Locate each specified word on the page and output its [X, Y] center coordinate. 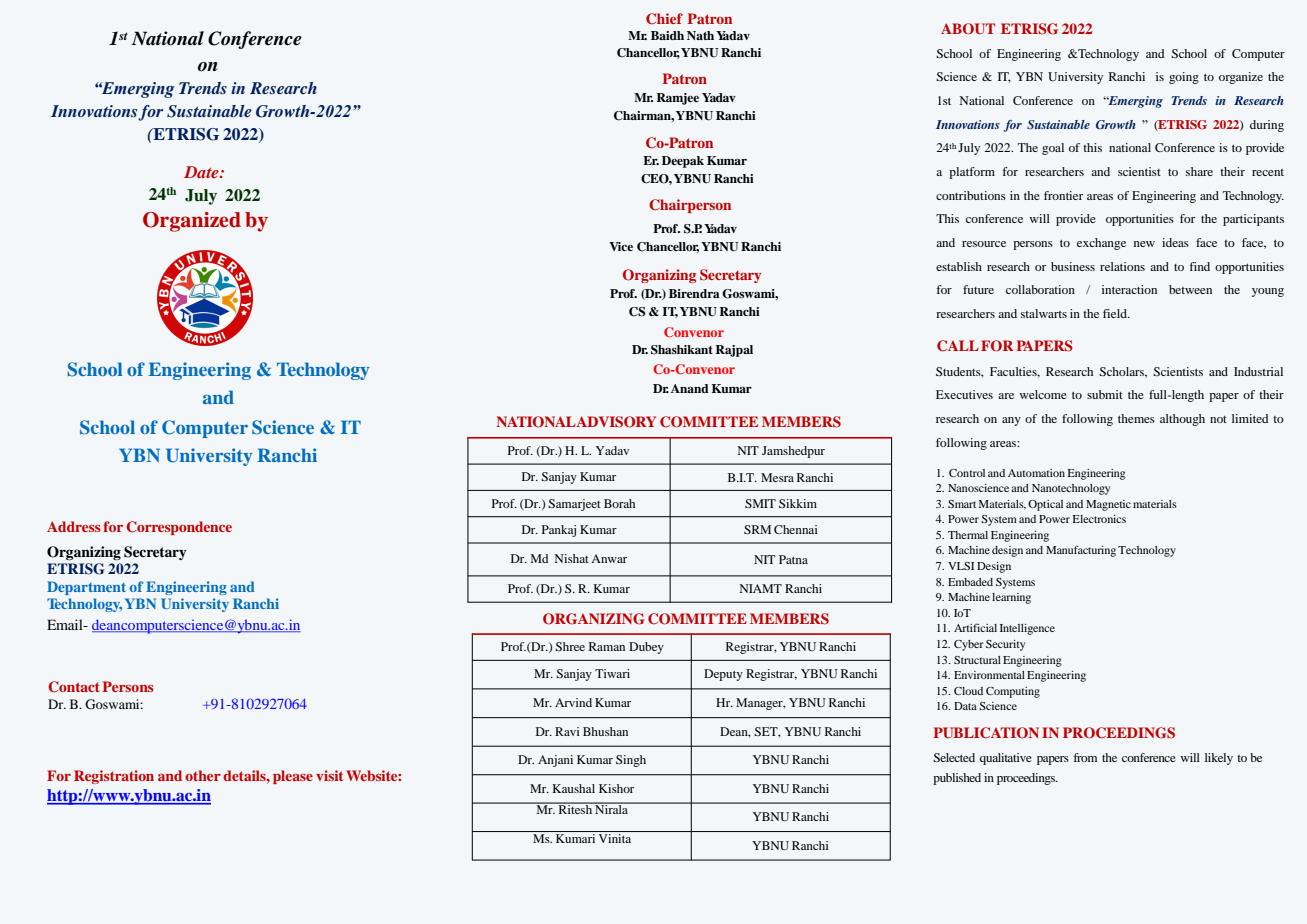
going [1184, 78]
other [203, 775]
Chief [664, 19]
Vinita [615, 837]
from [1085, 757]
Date [202, 172]
